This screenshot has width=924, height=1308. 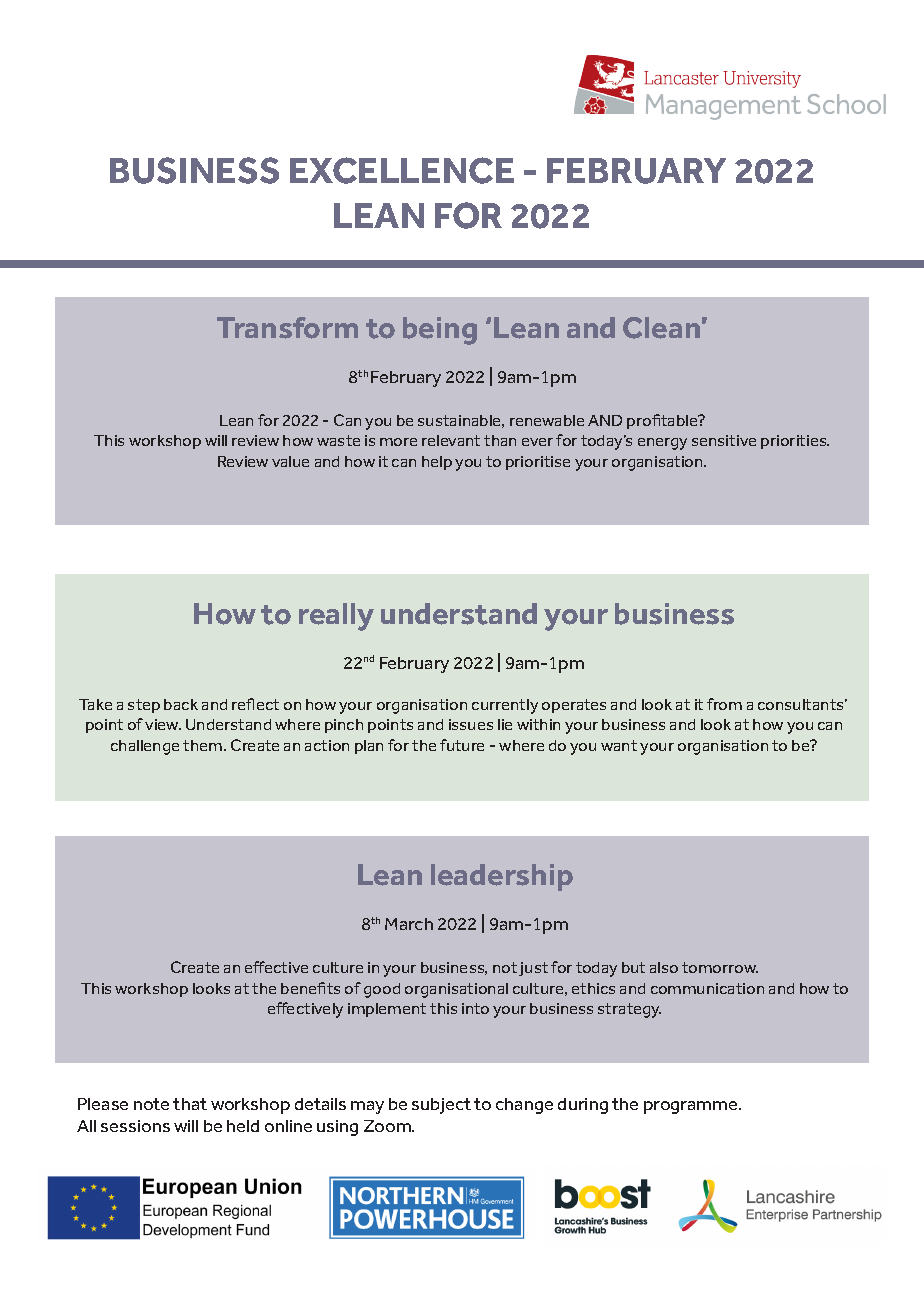 I want to click on subject, so click(x=441, y=1106).
